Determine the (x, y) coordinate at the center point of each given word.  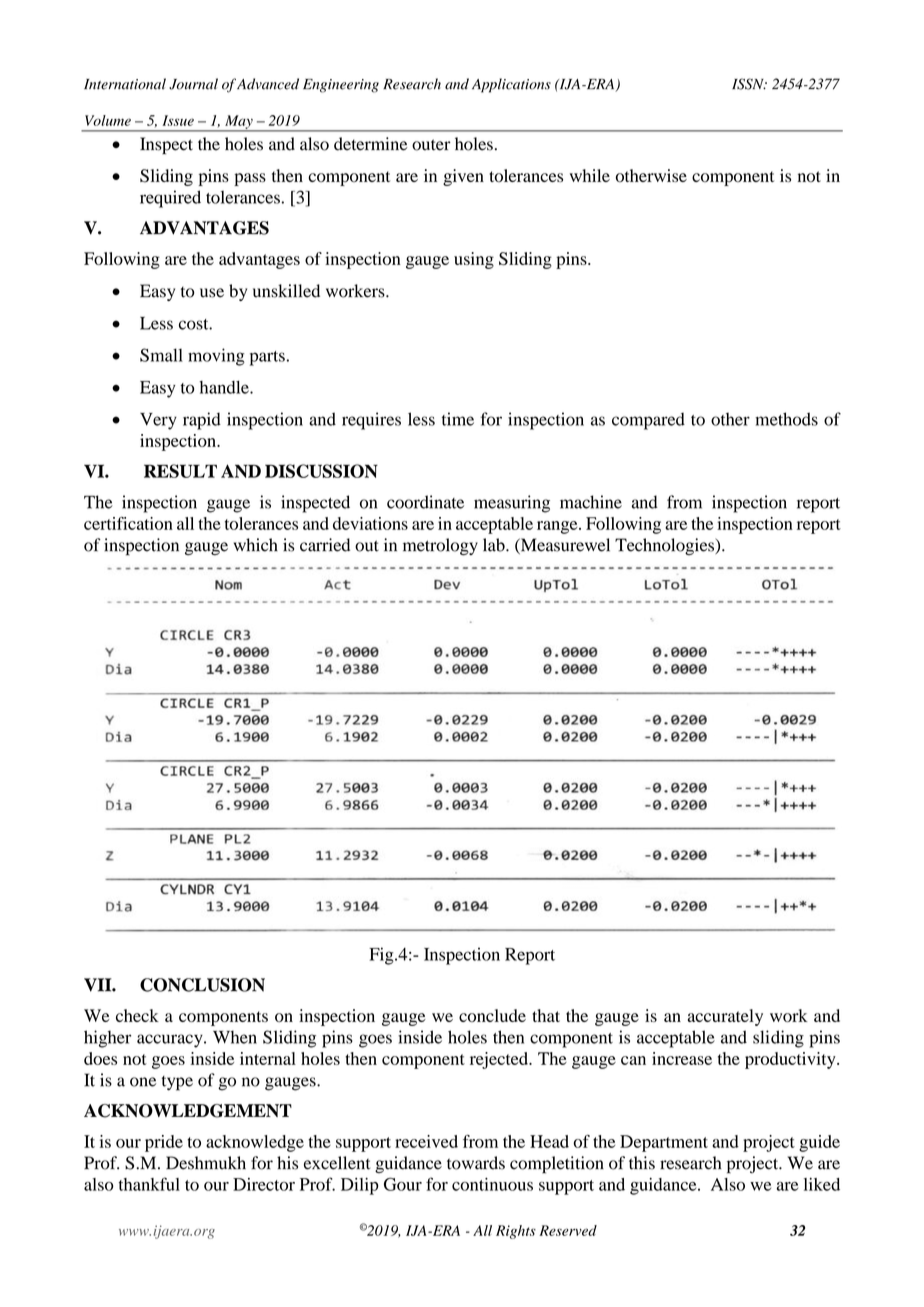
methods (786, 419)
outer (431, 145)
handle (225, 387)
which (256, 545)
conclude (492, 1015)
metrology (440, 547)
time (458, 419)
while (590, 175)
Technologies (665, 546)
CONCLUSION (202, 985)
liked (822, 1184)
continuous (492, 1184)
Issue (178, 120)
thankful (149, 1184)
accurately (725, 1017)
